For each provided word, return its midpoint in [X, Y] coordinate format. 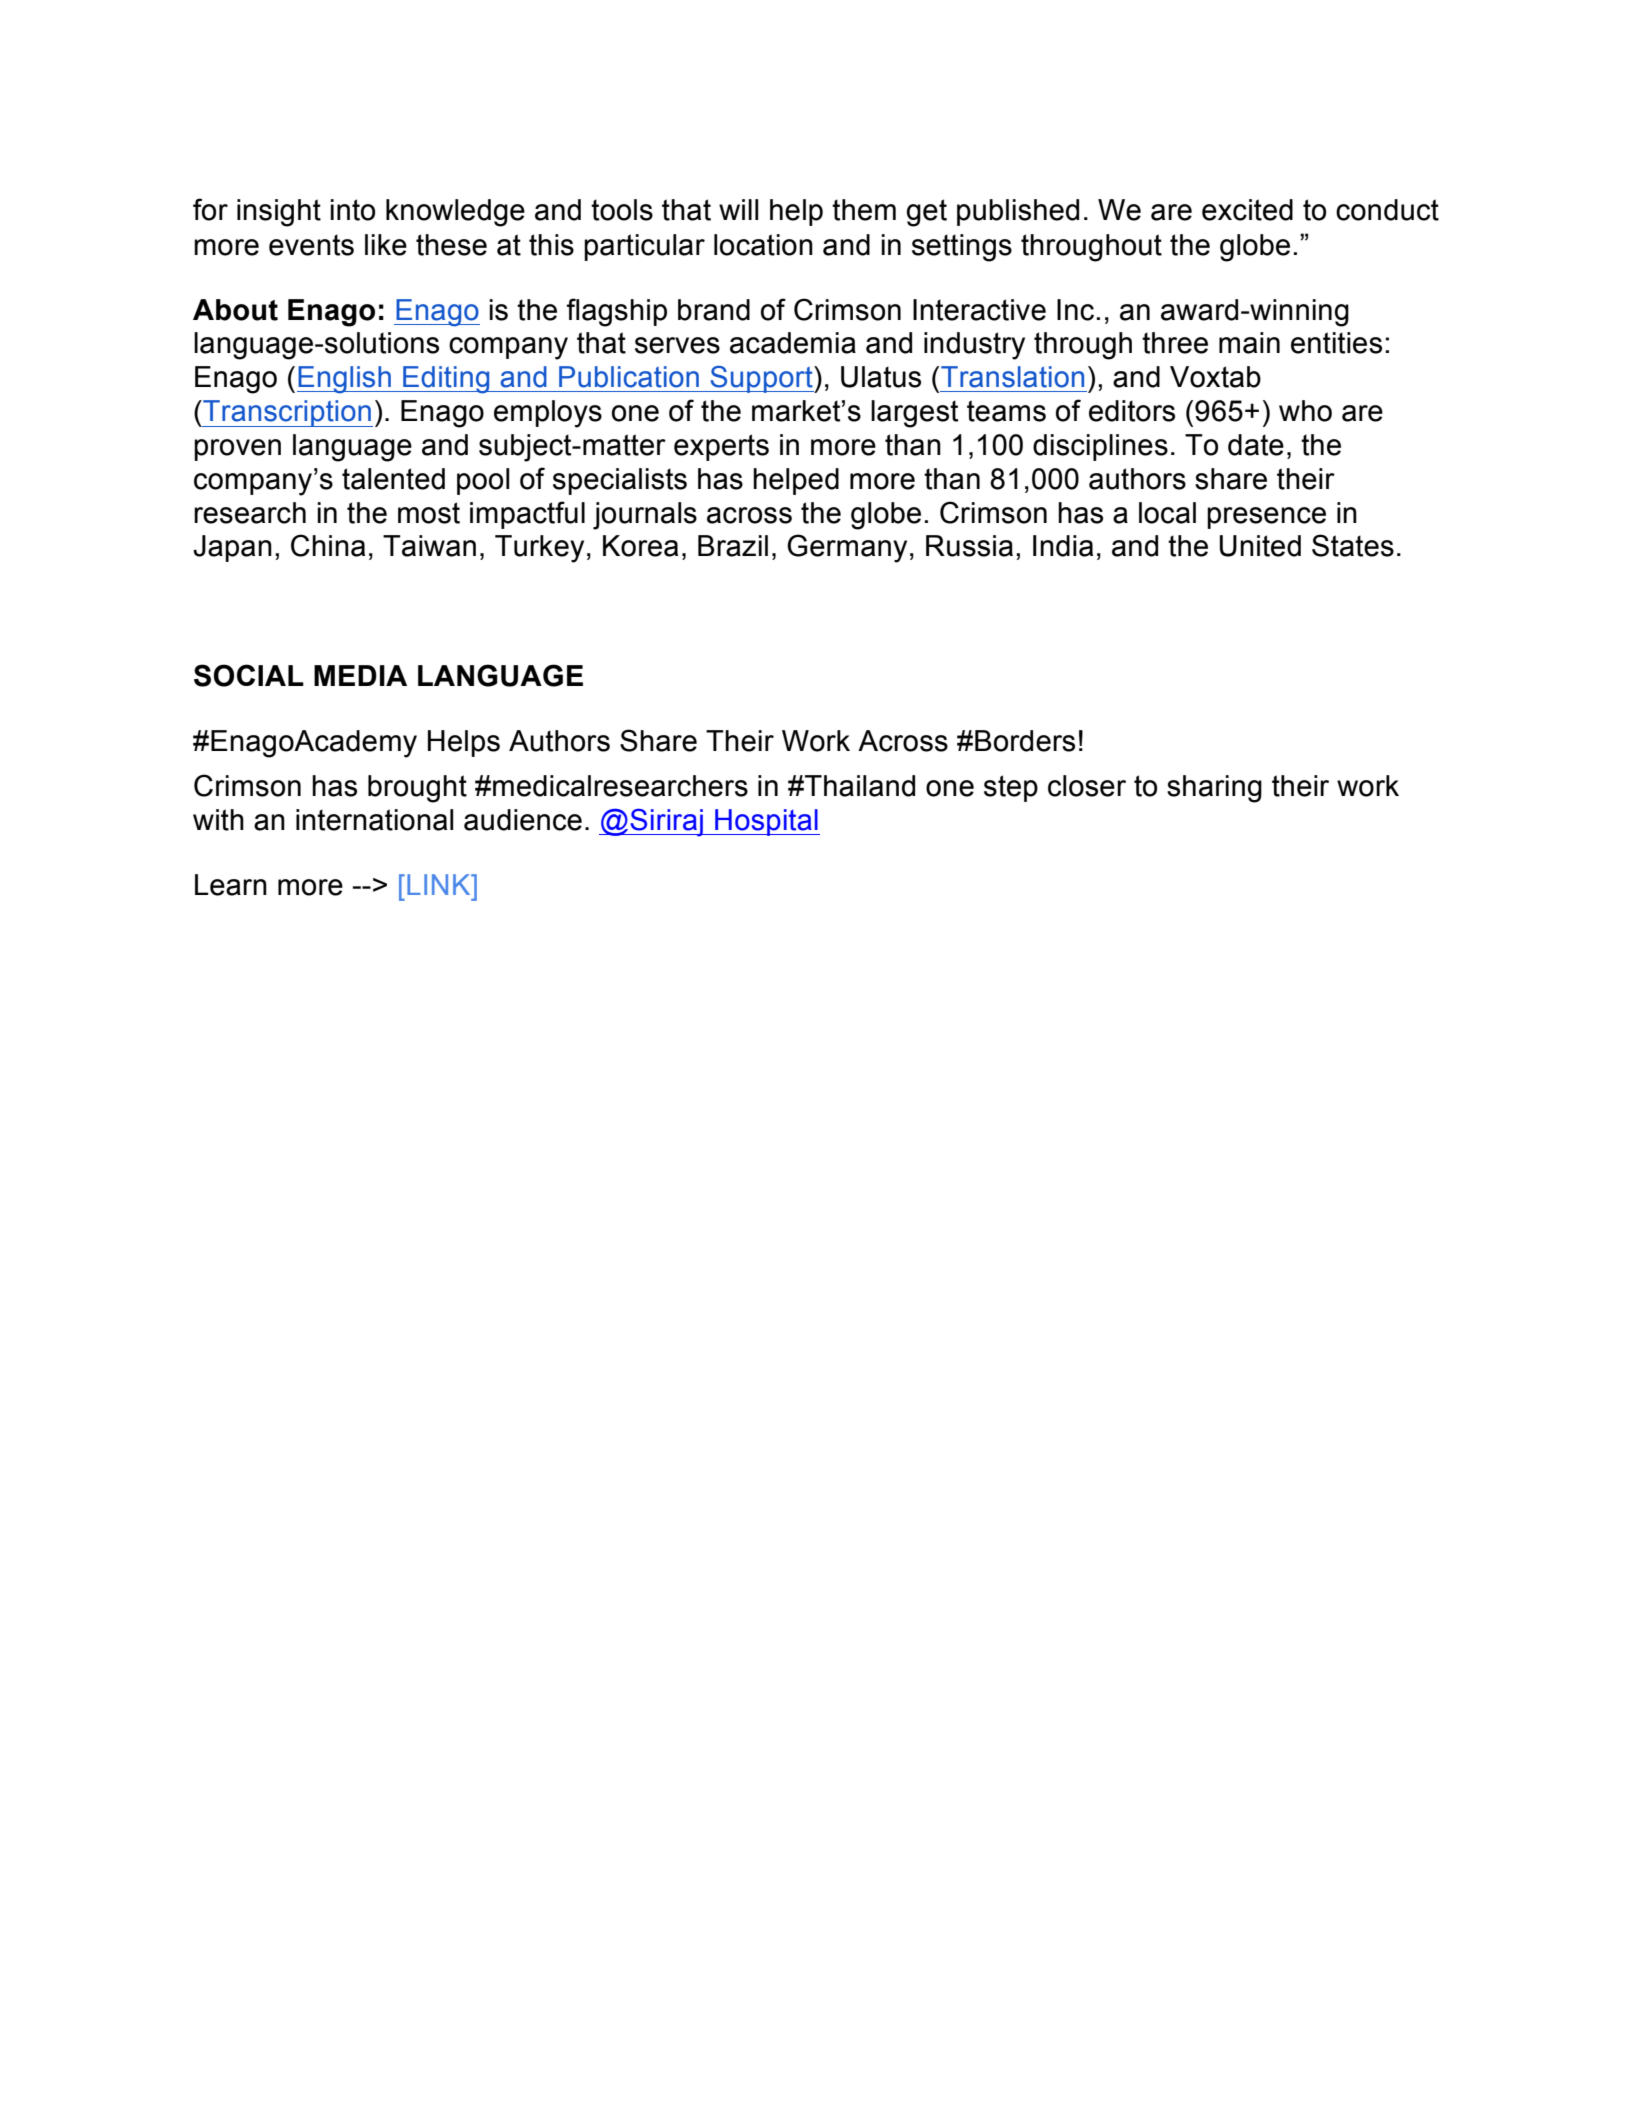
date [1256, 445]
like [386, 245]
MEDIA [360, 675]
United [1260, 546]
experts [721, 447]
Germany [847, 548]
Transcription [287, 413]
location [763, 245]
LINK [440, 884]
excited [1247, 210]
